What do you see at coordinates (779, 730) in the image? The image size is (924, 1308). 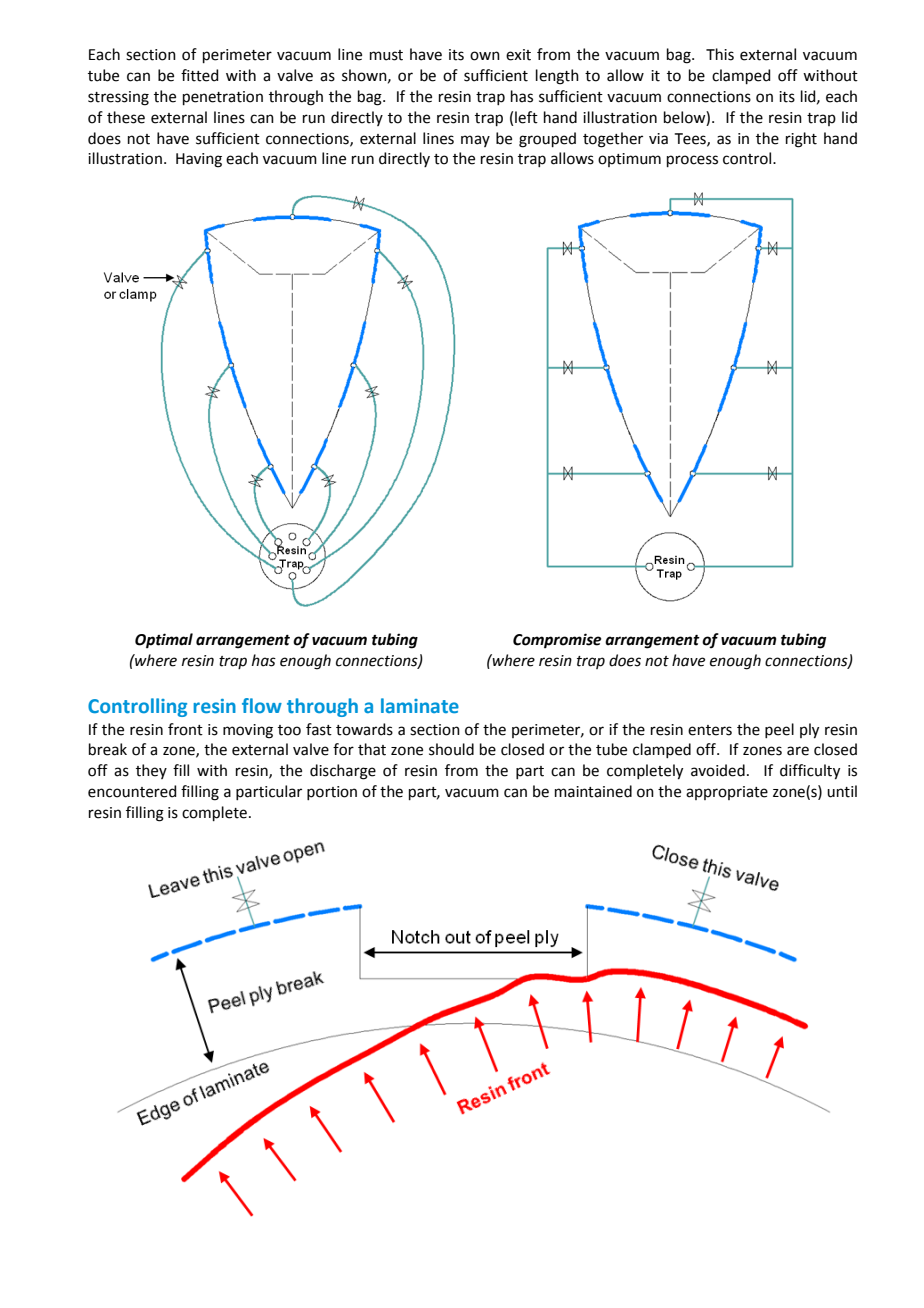 I see `peel` at bounding box center [779, 730].
